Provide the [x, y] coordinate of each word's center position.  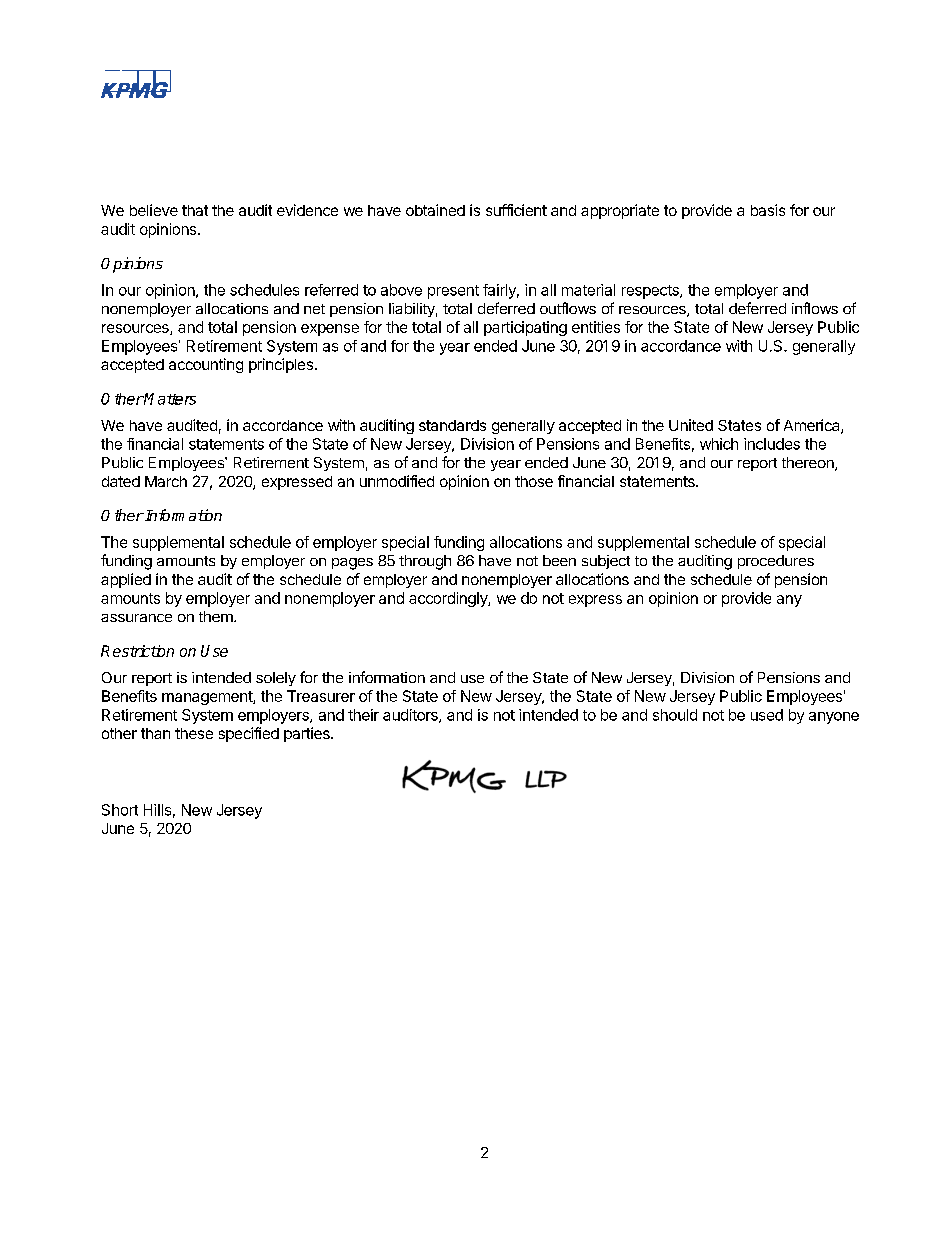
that [195, 210]
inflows [815, 308]
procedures [776, 562]
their [363, 715]
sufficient [516, 210]
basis [768, 210]
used [767, 715]
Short [120, 810]
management [208, 698]
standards [452, 425]
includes [772, 444]
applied [126, 580]
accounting [206, 365]
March [166, 481]
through [425, 562]
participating [525, 328]
